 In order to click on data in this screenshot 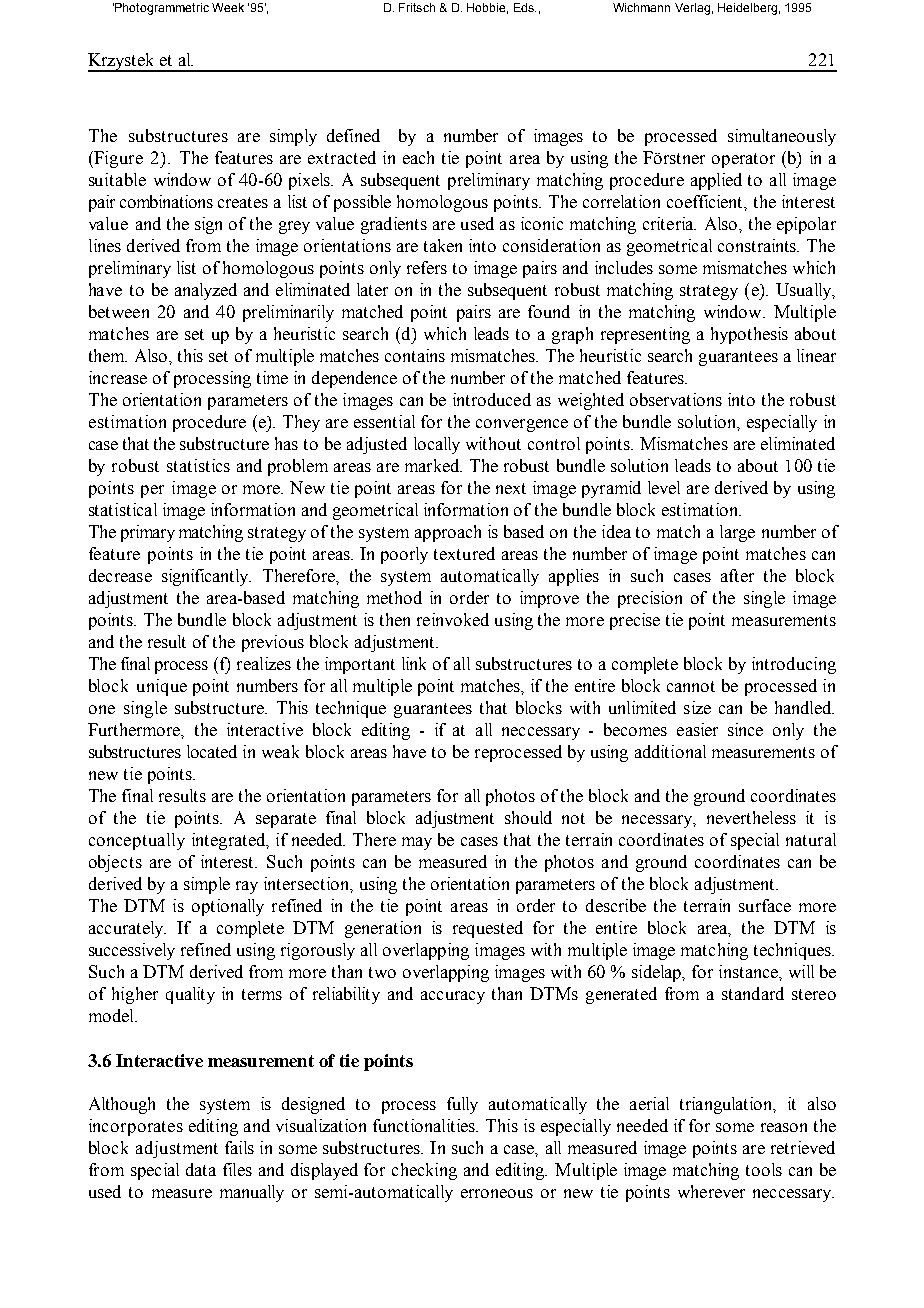, I will do `click(201, 1169)`.
